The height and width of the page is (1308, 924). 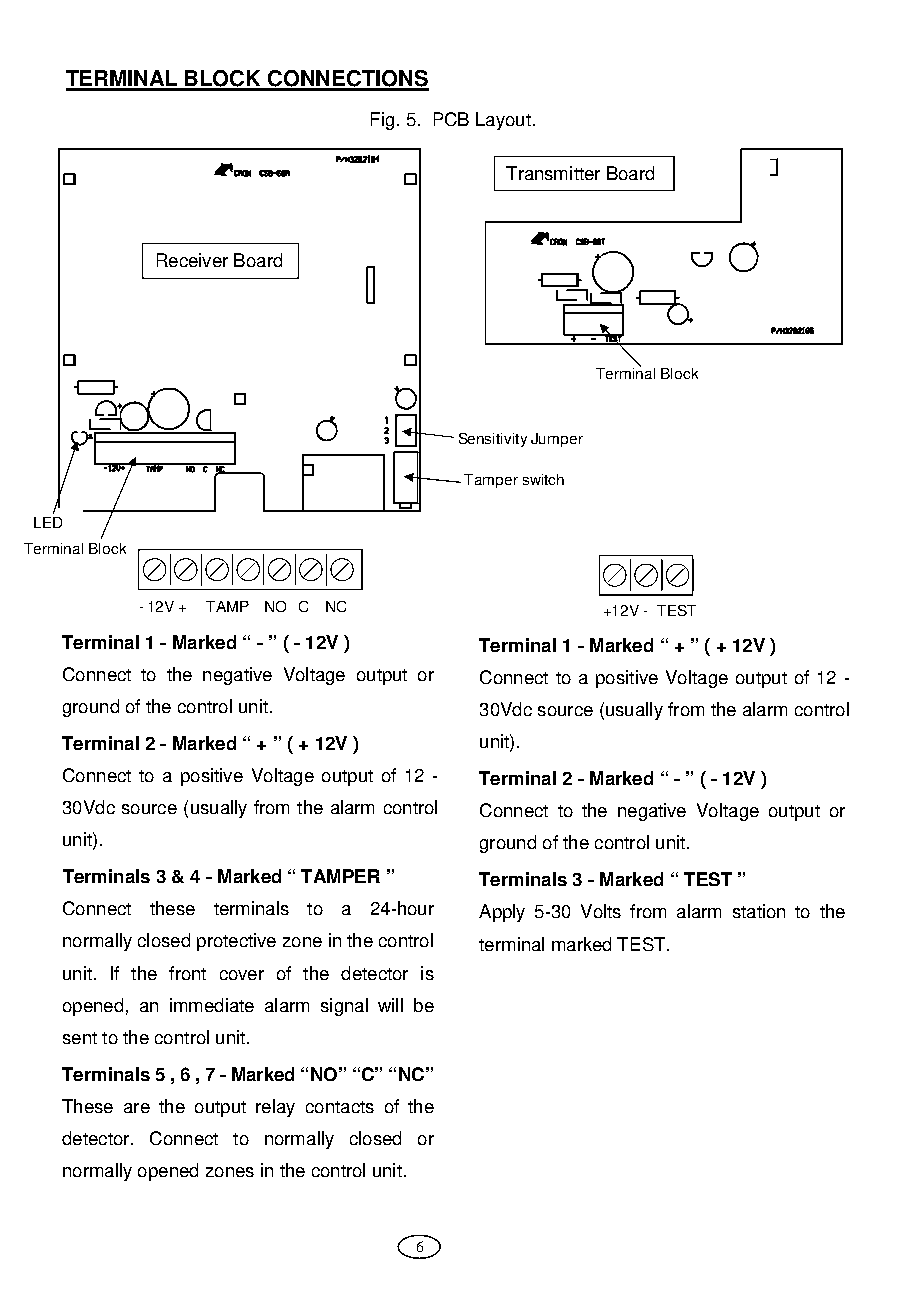 What do you see at coordinates (493, 440) in the page?
I see `Sensitivity` at bounding box center [493, 440].
